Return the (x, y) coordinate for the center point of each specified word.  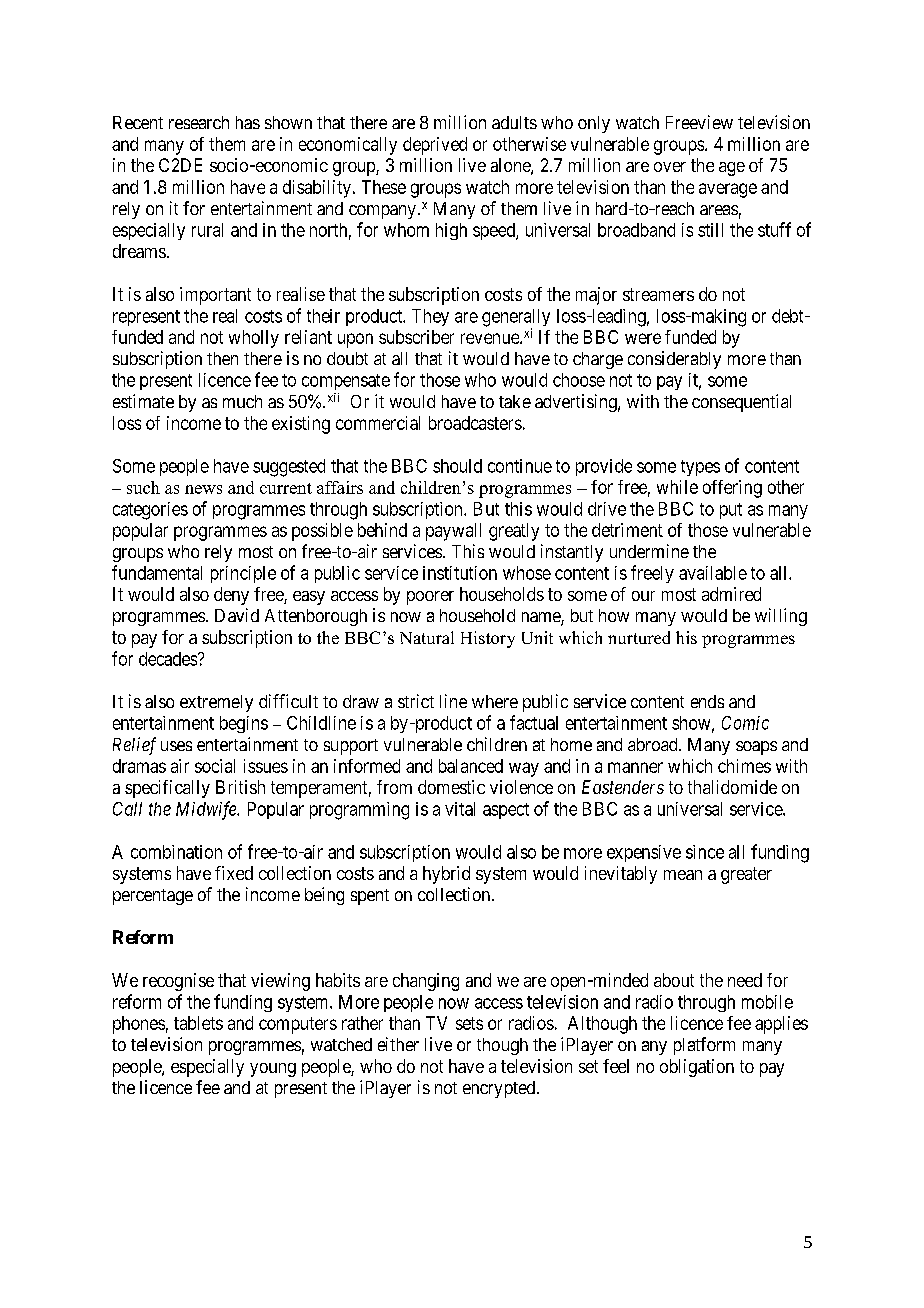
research (199, 122)
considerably (674, 360)
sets (469, 1023)
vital (460, 809)
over (670, 167)
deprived (435, 146)
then (222, 358)
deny (231, 596)
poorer (430, 598)
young (273, 1070)
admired (731, 594)
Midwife (207, 810)
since (705, 852)
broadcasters (475, 423)
